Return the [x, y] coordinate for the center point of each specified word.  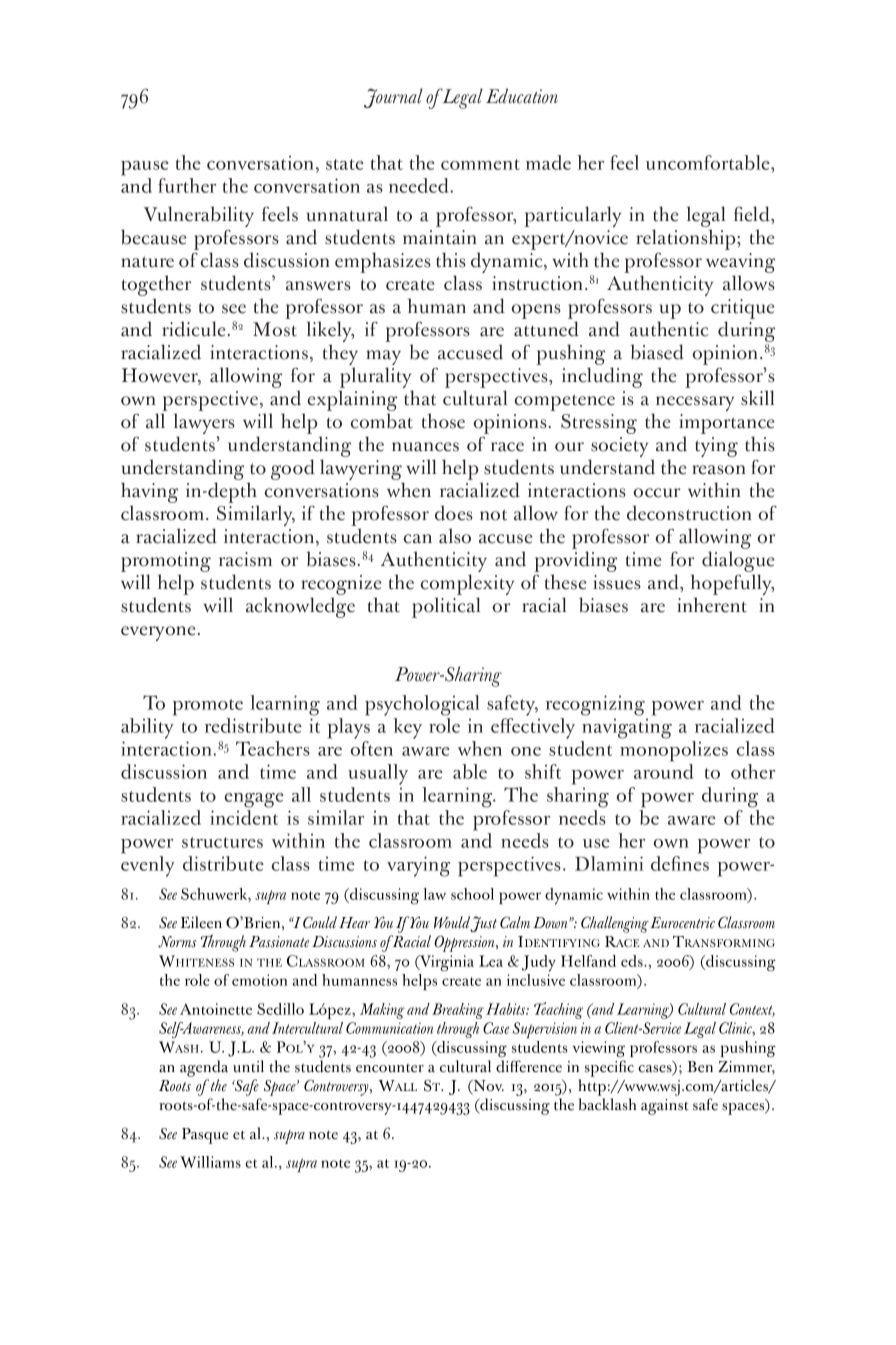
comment [480, 164]
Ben [700, 1067]
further [187, 185]
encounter [390, 1068]
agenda [204, 1068]
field [753, 214]
